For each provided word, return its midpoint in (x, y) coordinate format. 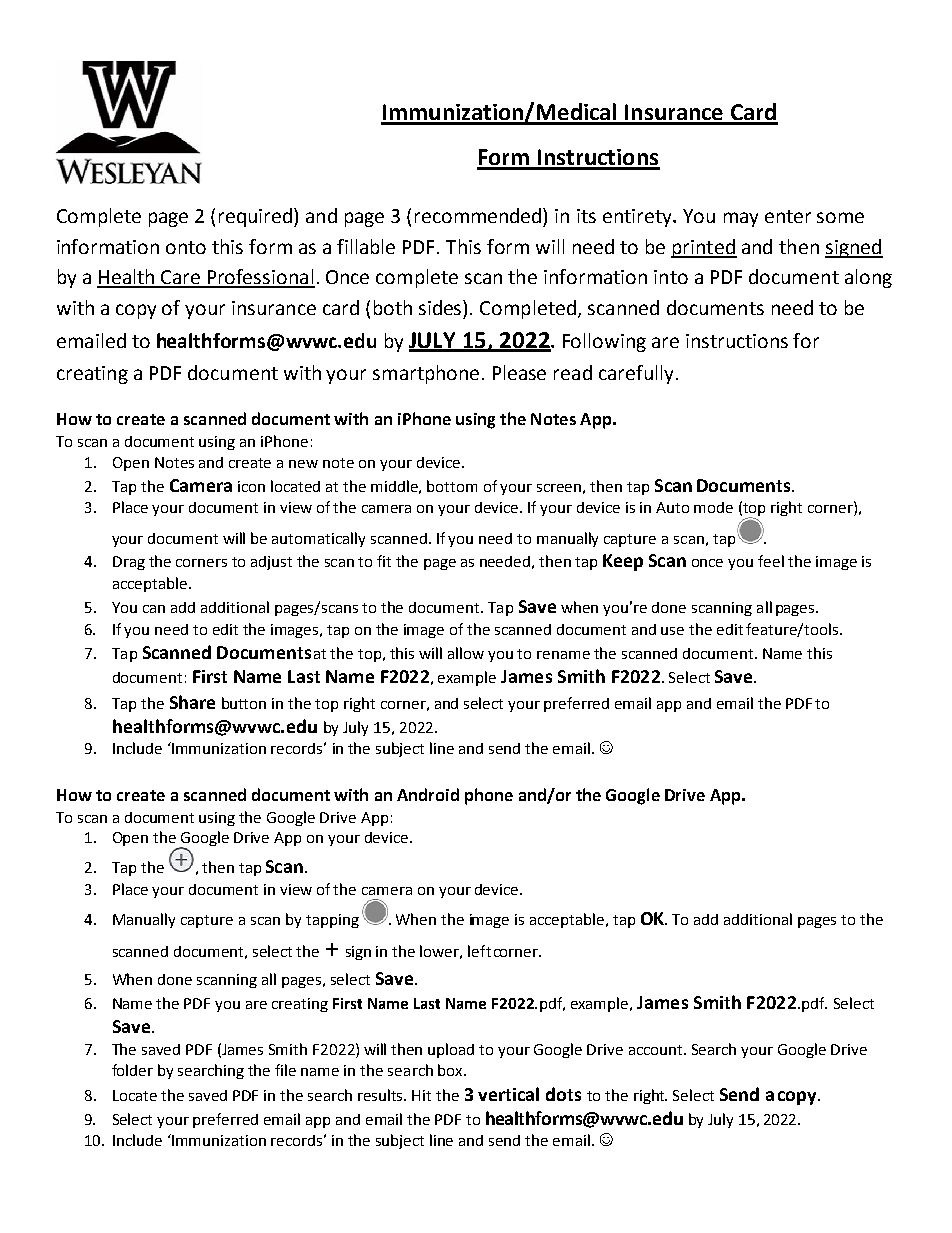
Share (192, 702)
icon (251, 486)
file (285, 1070)
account (657, 1050)
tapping (332, 921)
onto (186, 247)
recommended (479, 215)
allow (466, 653)
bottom (452, 486)
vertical (508, 1094)
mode (713, 507)
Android (428, 794)
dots (563, 1094)
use (672, 631)
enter (788, 216)
